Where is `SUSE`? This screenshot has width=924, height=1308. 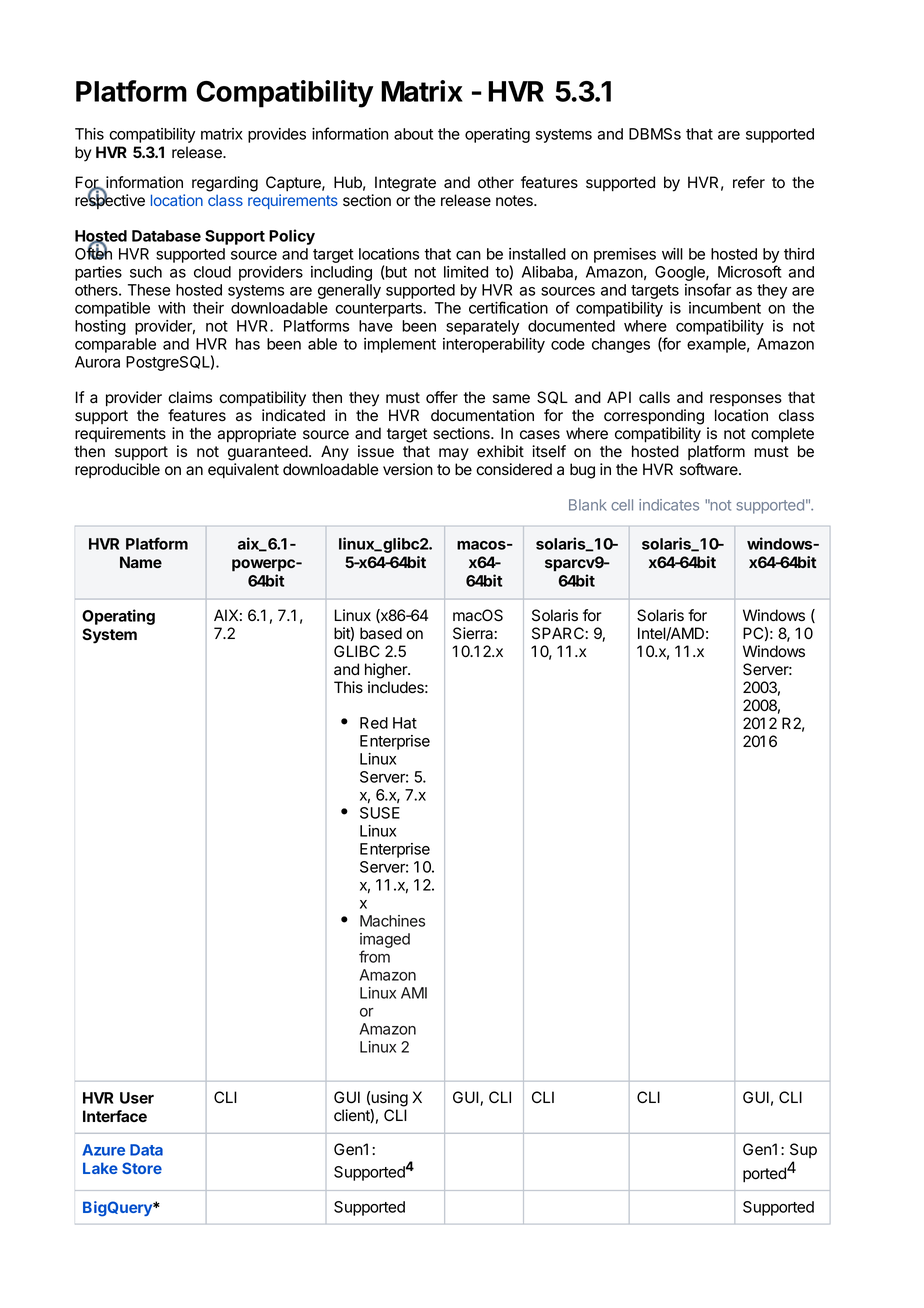 SUSE is located at coordinates (380, 813).
